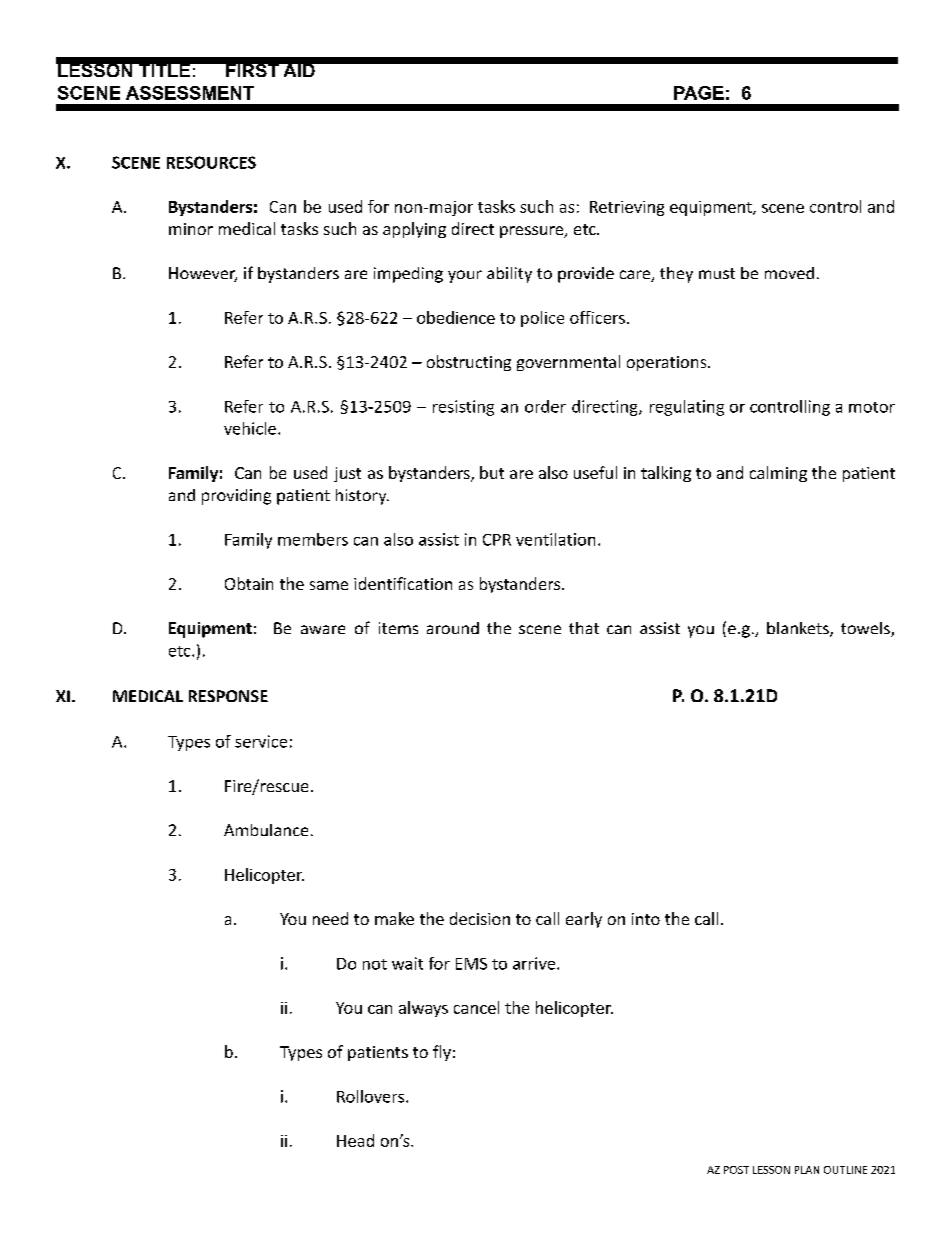 Image resolution: width=952 pixels, height=1233 pixels. I want to click on decision, so click(480, 918).
